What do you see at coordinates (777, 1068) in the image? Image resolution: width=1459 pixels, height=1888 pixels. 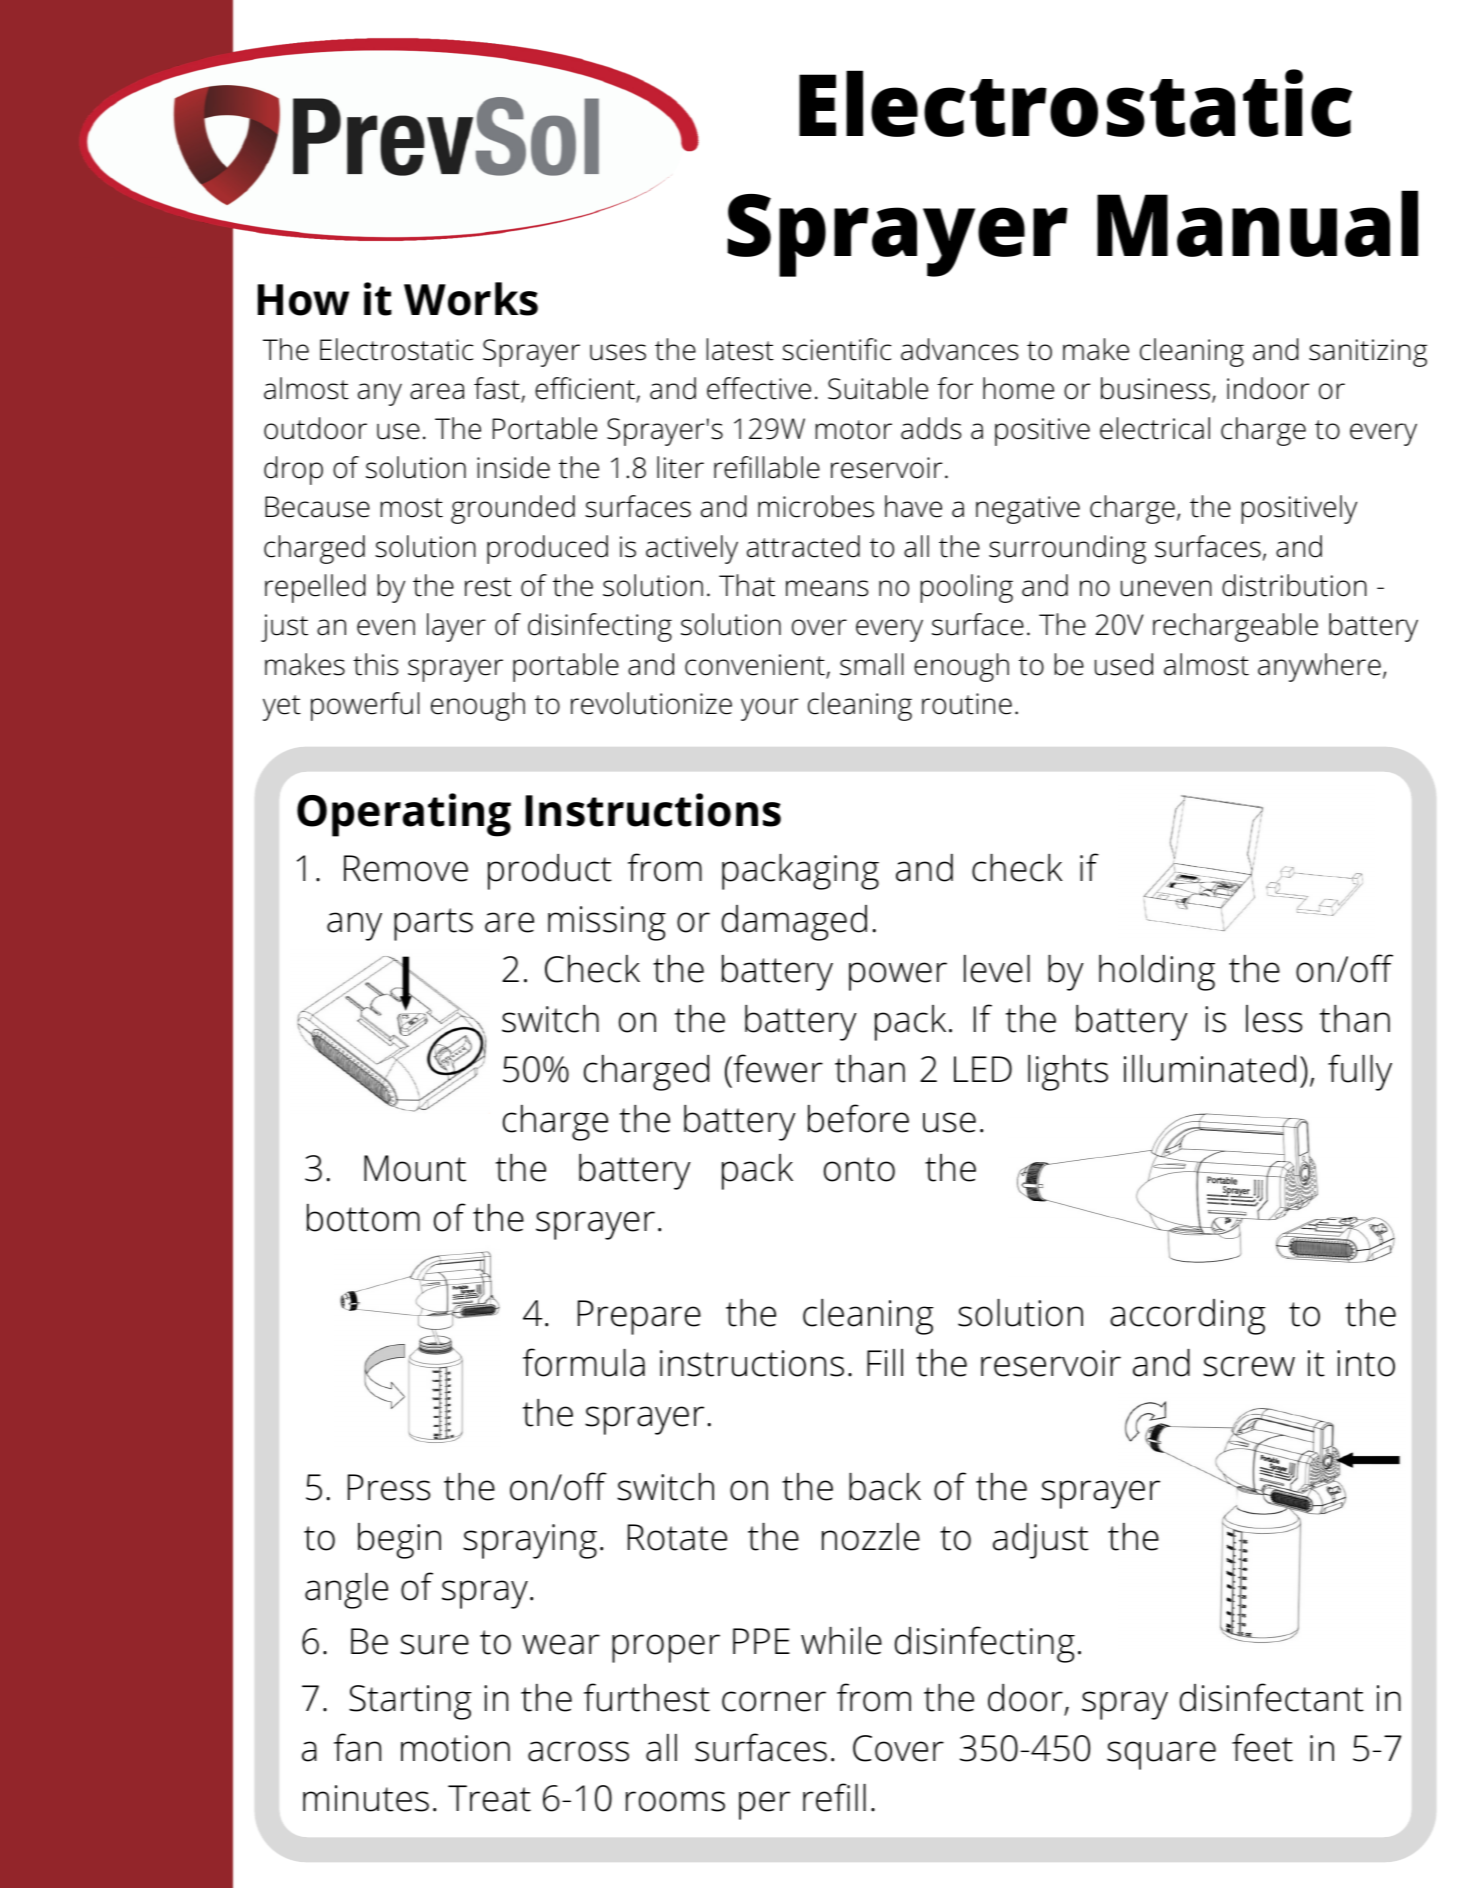 I see `fewer` at bounding box center [777, 1068].
